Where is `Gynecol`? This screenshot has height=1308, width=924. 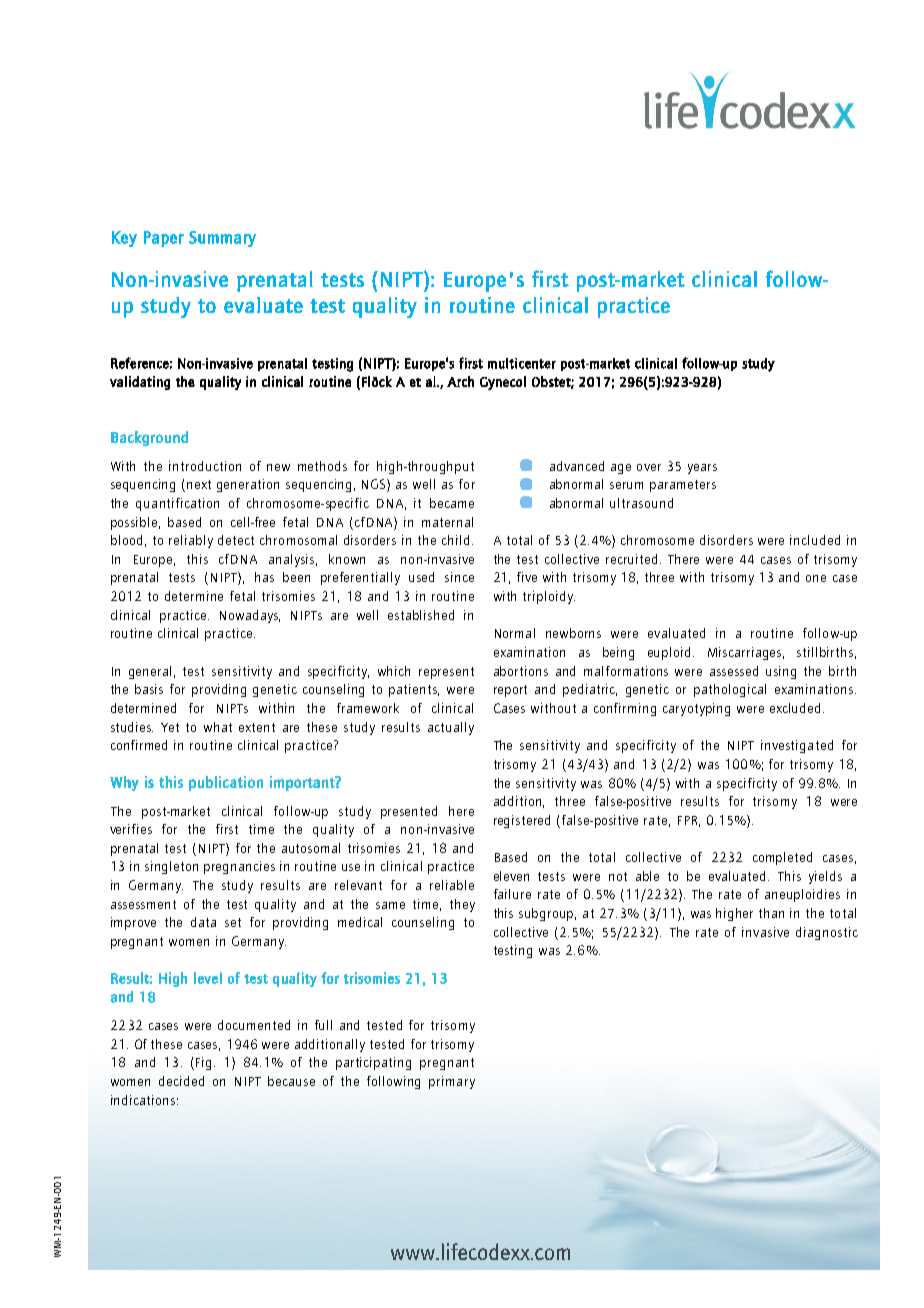 Gynecol is located at coordinates (503, 383).
